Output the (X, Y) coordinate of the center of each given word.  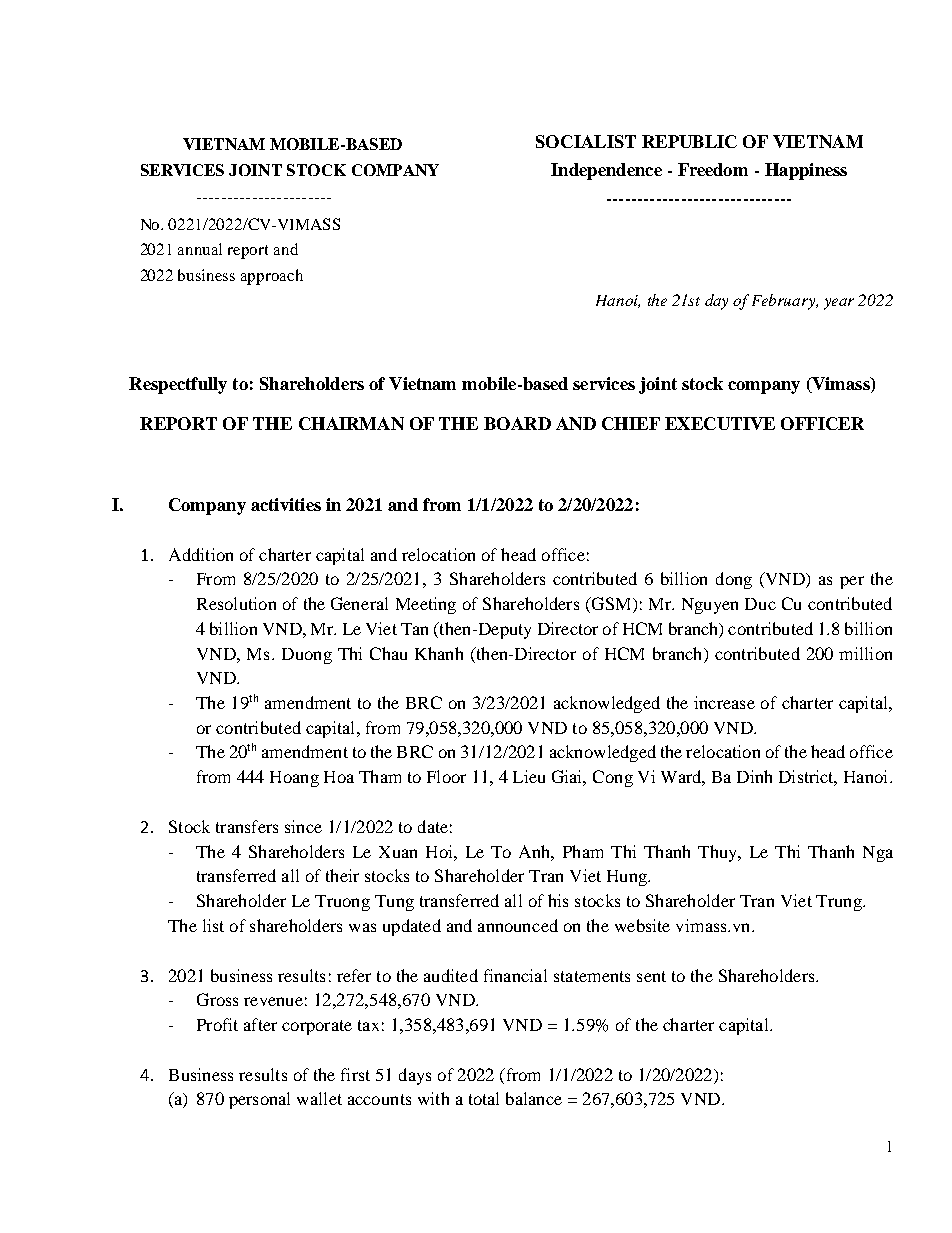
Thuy (719, 853)
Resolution (236, 603)
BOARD (517, 423)
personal (259, 1100)
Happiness (806, 171)
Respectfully (178, 385)
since (303, 826)
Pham (583, 851)
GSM (611, 605)
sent (651, 976)
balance (534, 1098)
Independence (606, 171)
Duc (760, 604)
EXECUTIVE (720, 423)
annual (200, 249)
